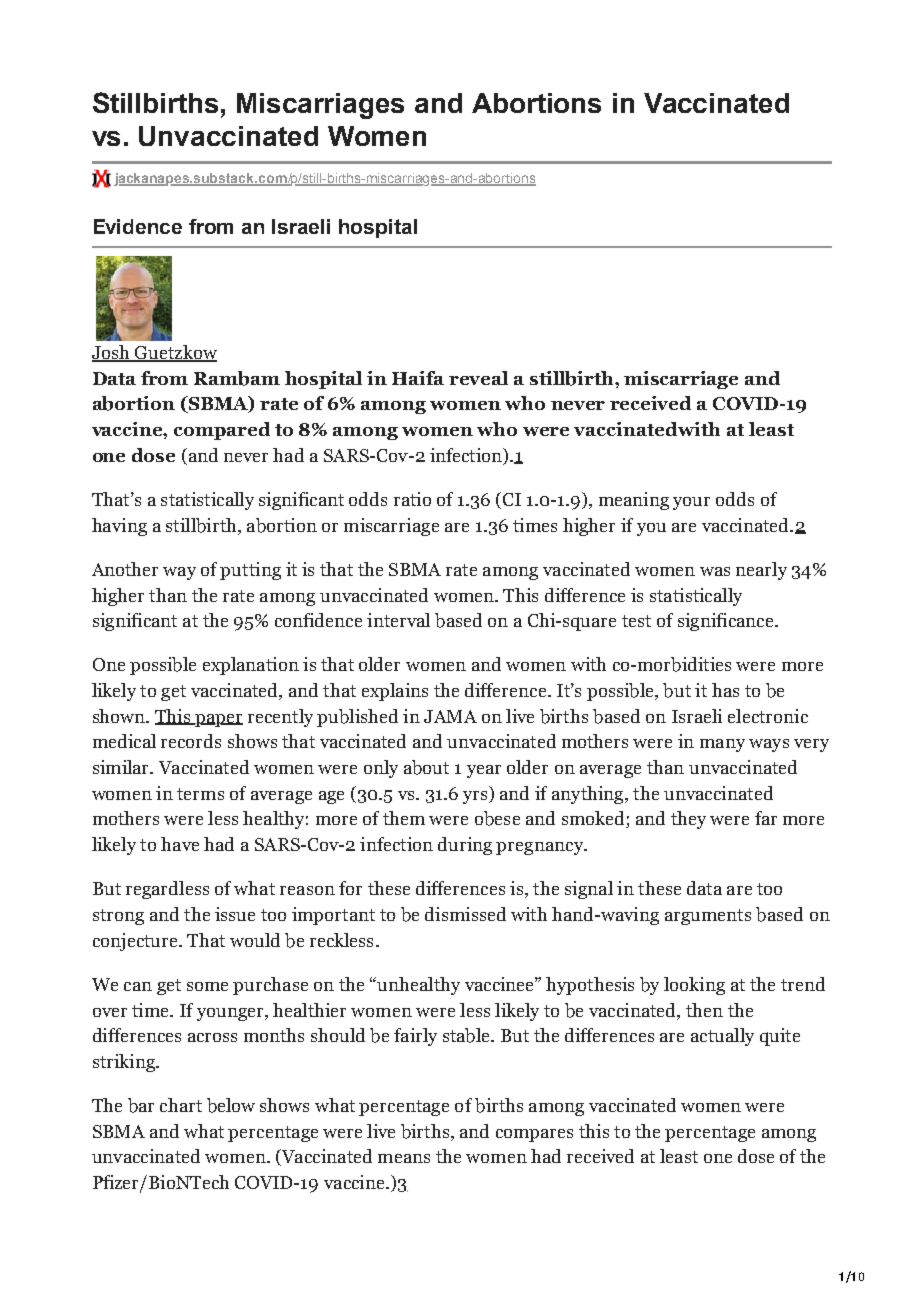 The width and height of the document is (924, 1308). Describe the element at coordinates (138, 226) in the document. I see `Evidence` at that location.
